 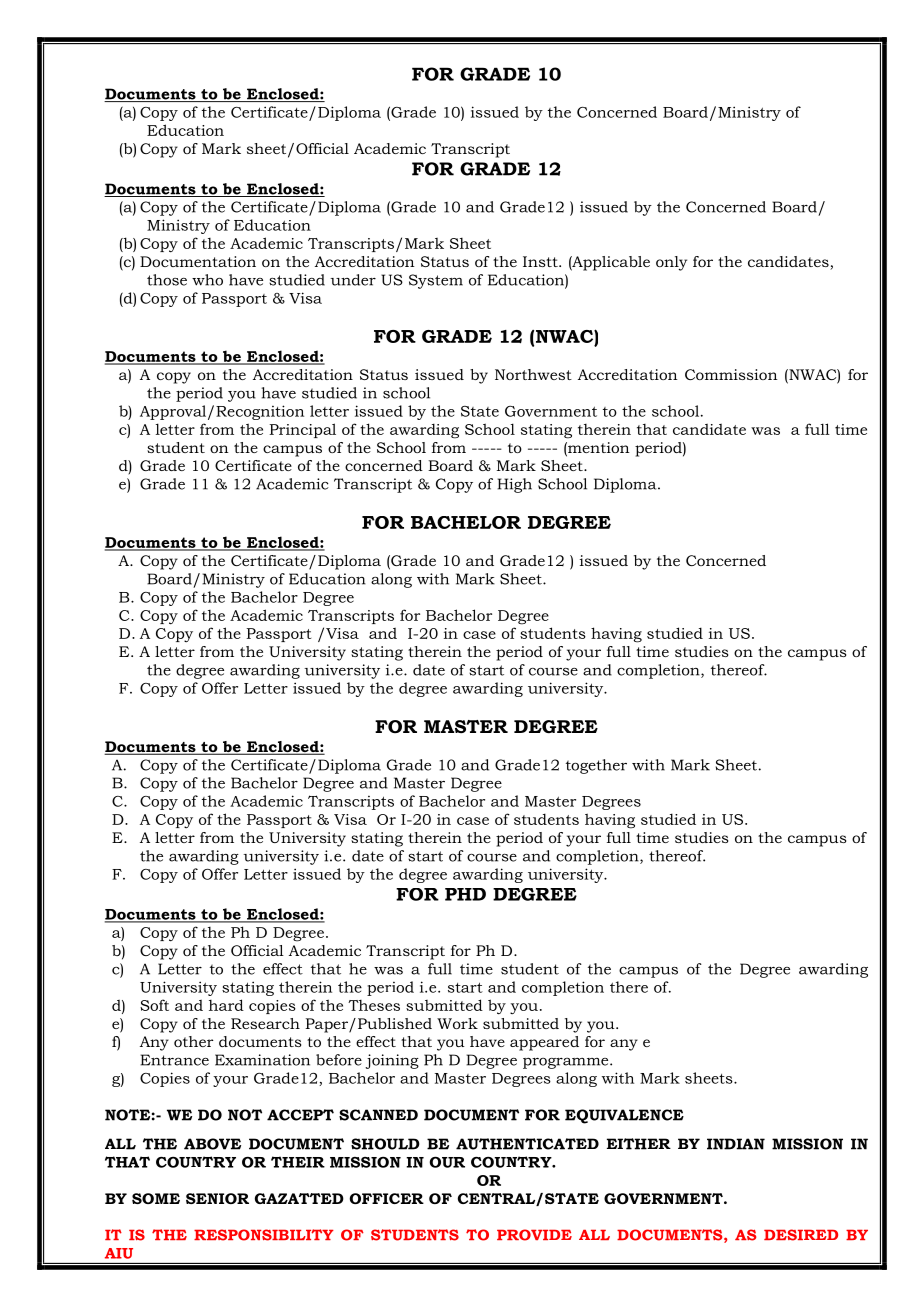 I want to click on together, so click(x=596, y=766).
